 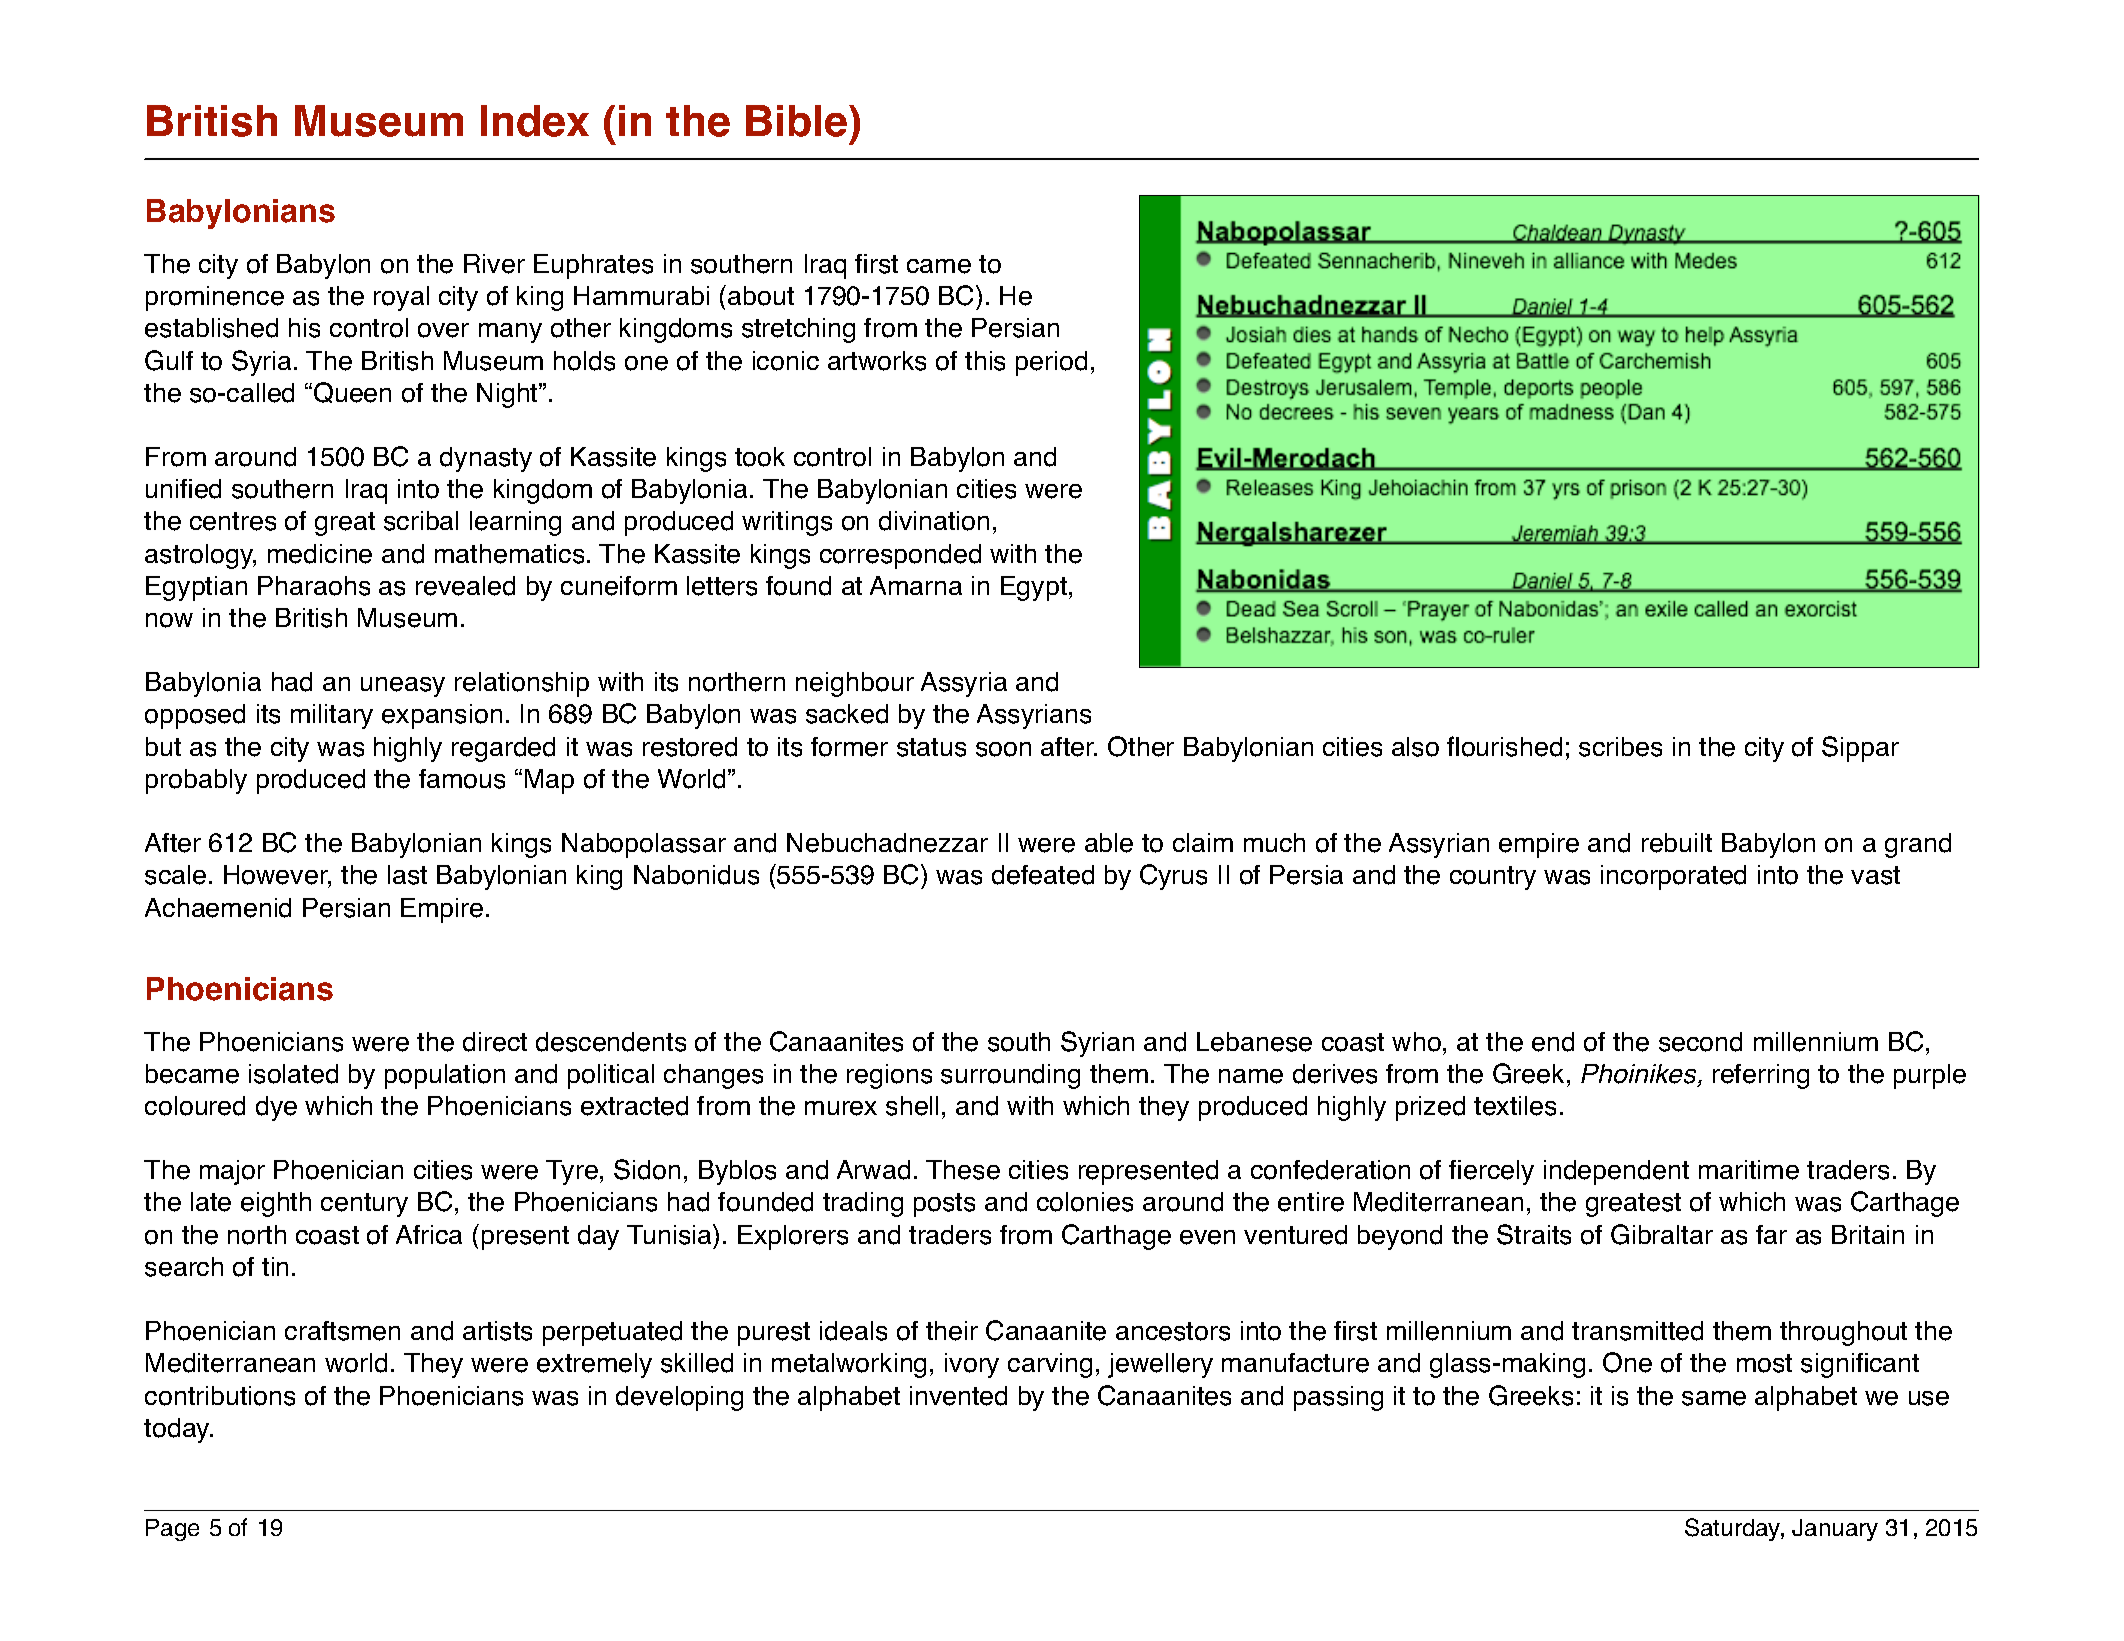 What do you see at coordinates (1620, 747) in the document?
I see `scribes` at bounding box center [1620, 747].
